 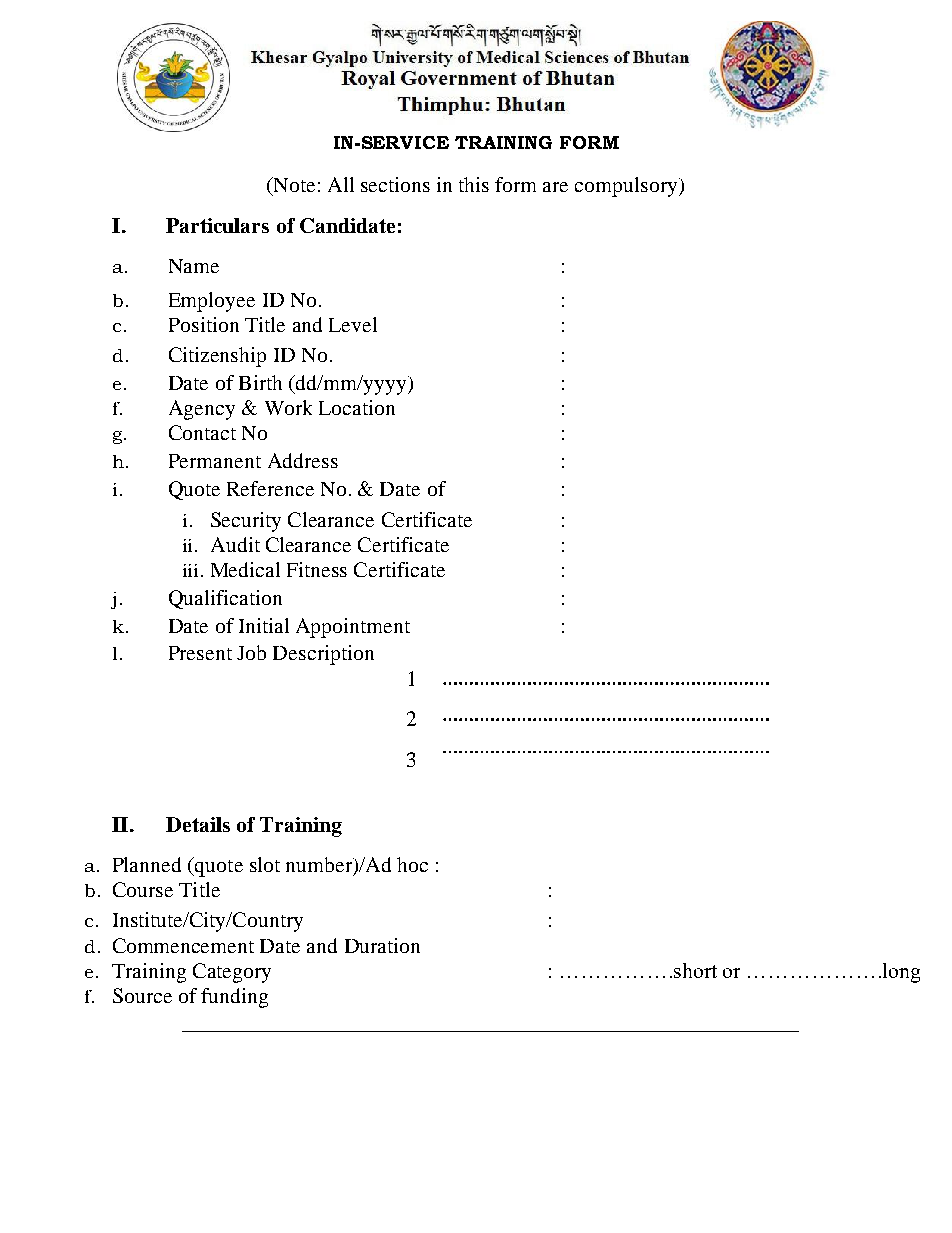 I want to click on Qualification, so click(x=225, y=599).
